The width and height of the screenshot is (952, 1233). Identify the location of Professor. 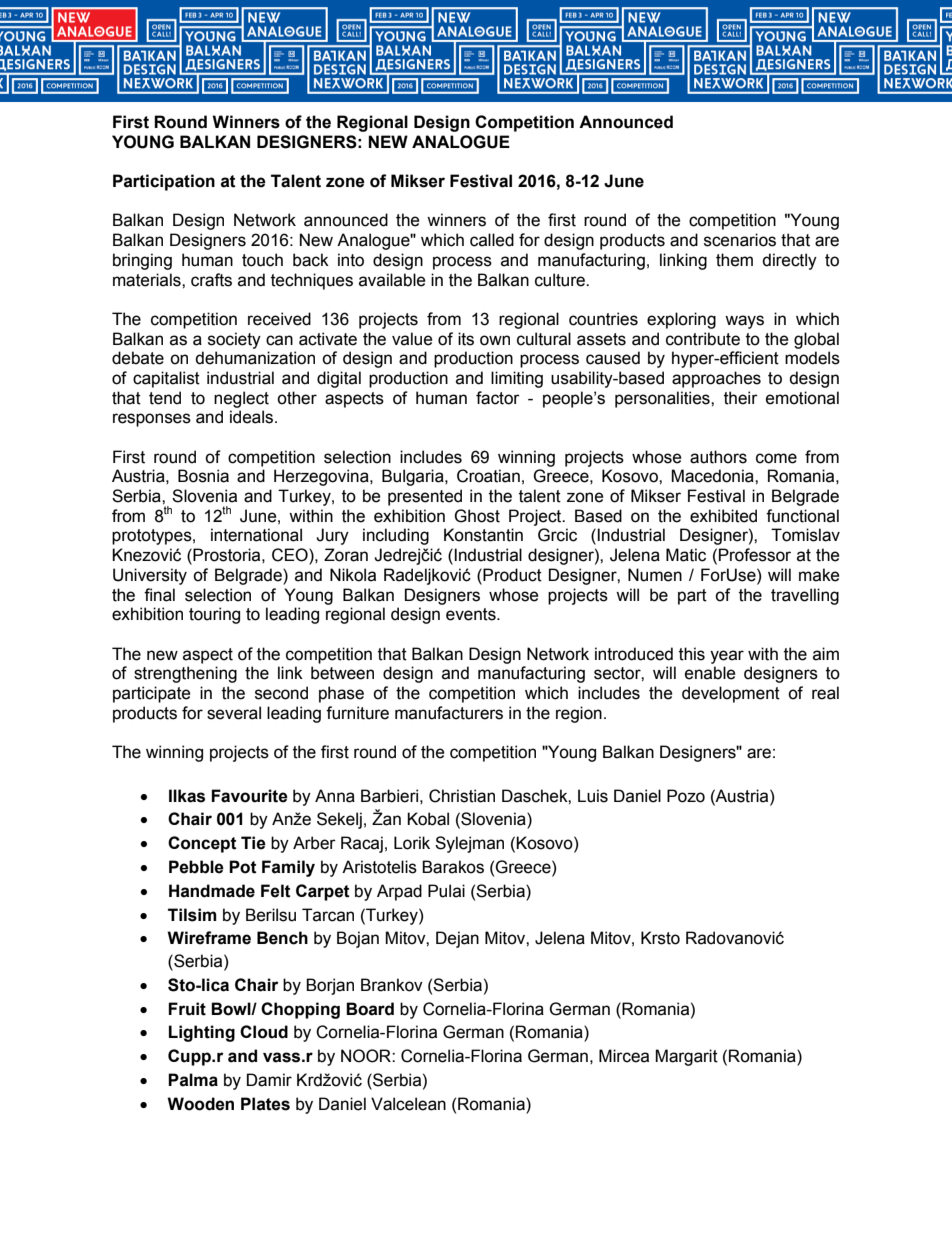
(755, 555).
